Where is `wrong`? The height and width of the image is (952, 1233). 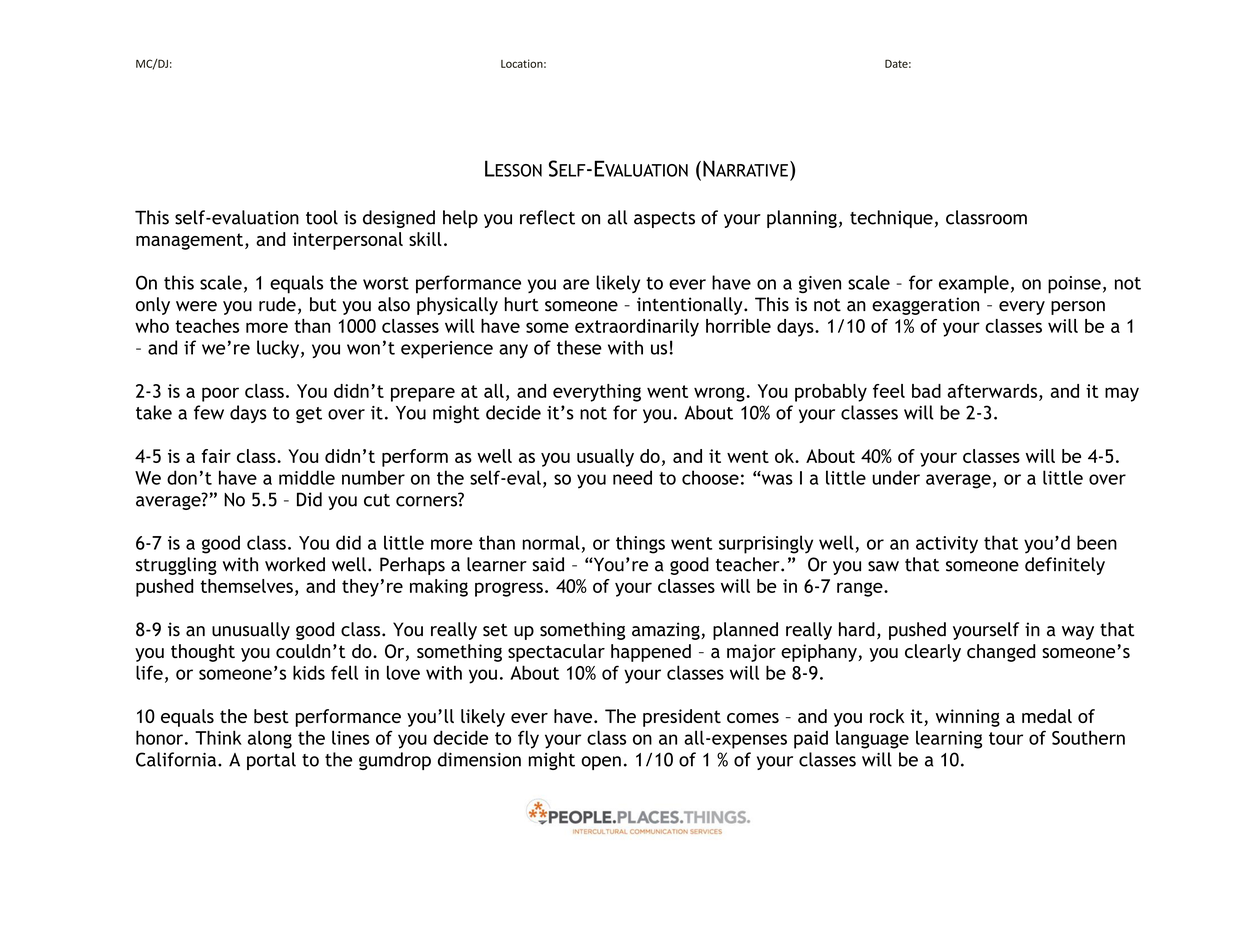
wrong is located at coordinates (720, 394).
